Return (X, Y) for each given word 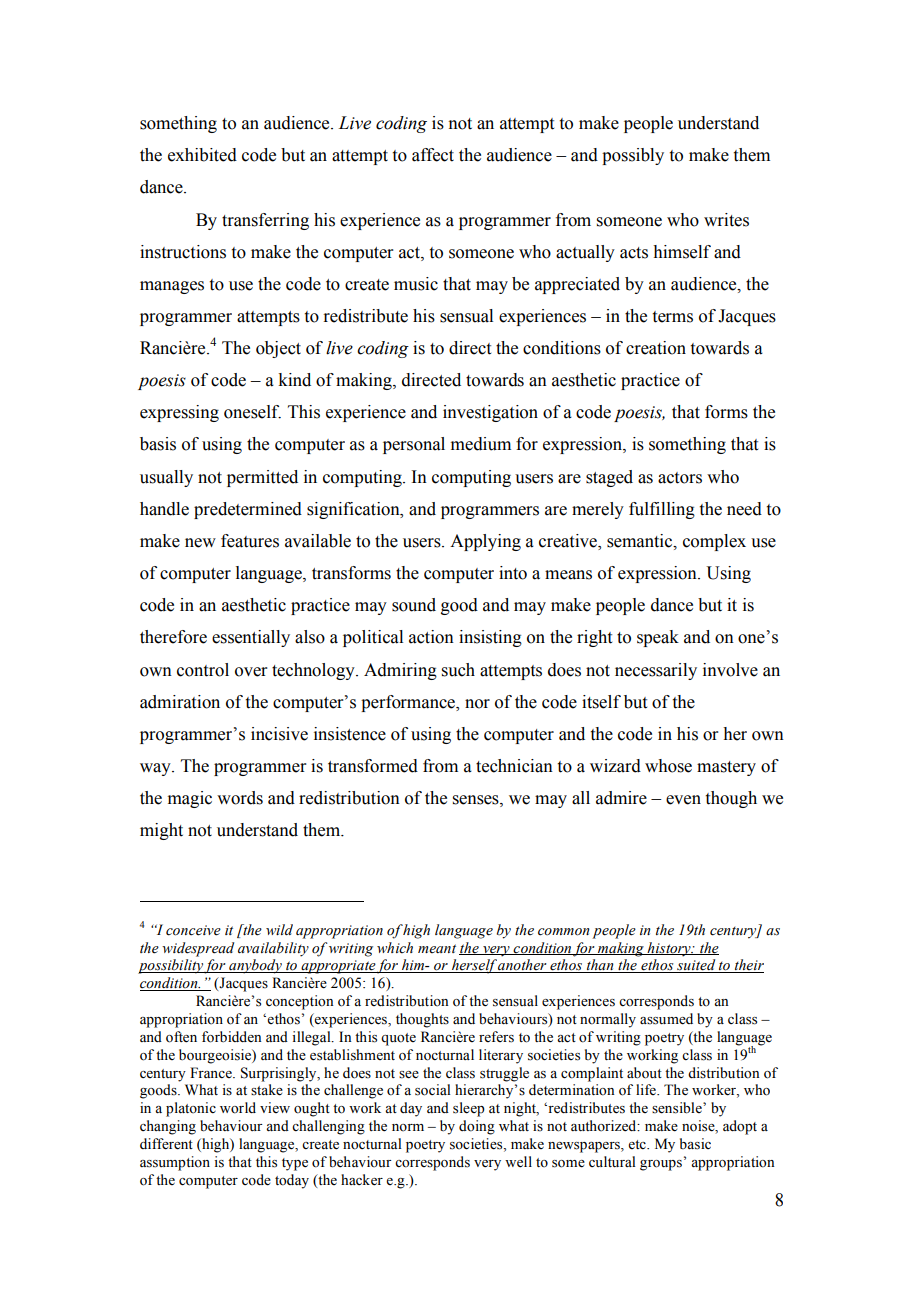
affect (433, 155)
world (238, 1108)
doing (477, 1127)
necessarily (656, 671)
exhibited (202, 155)
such (458, 670)
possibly (633, 156)
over (251, 672)
